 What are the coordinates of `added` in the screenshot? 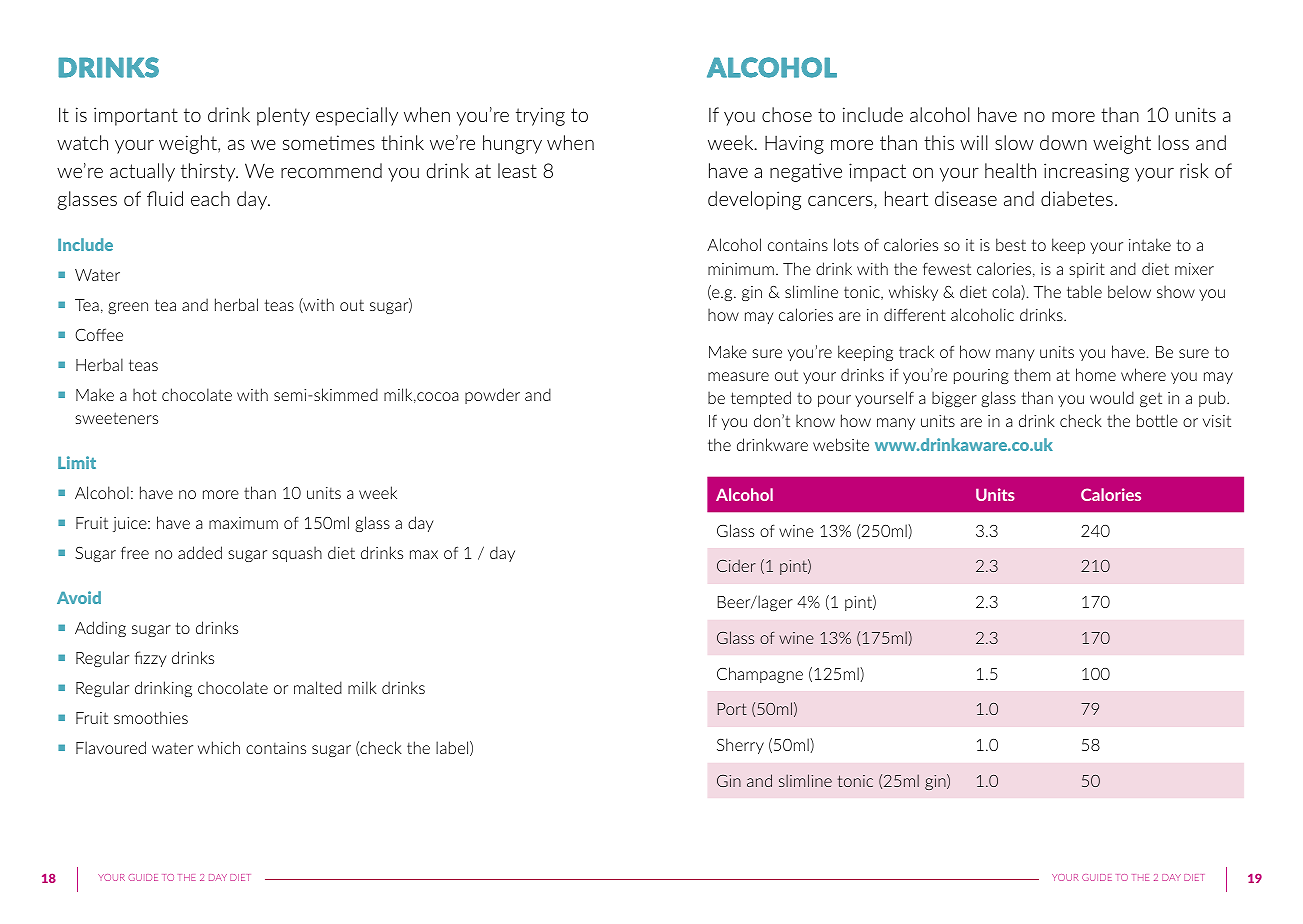 It's located at (200, 552).
